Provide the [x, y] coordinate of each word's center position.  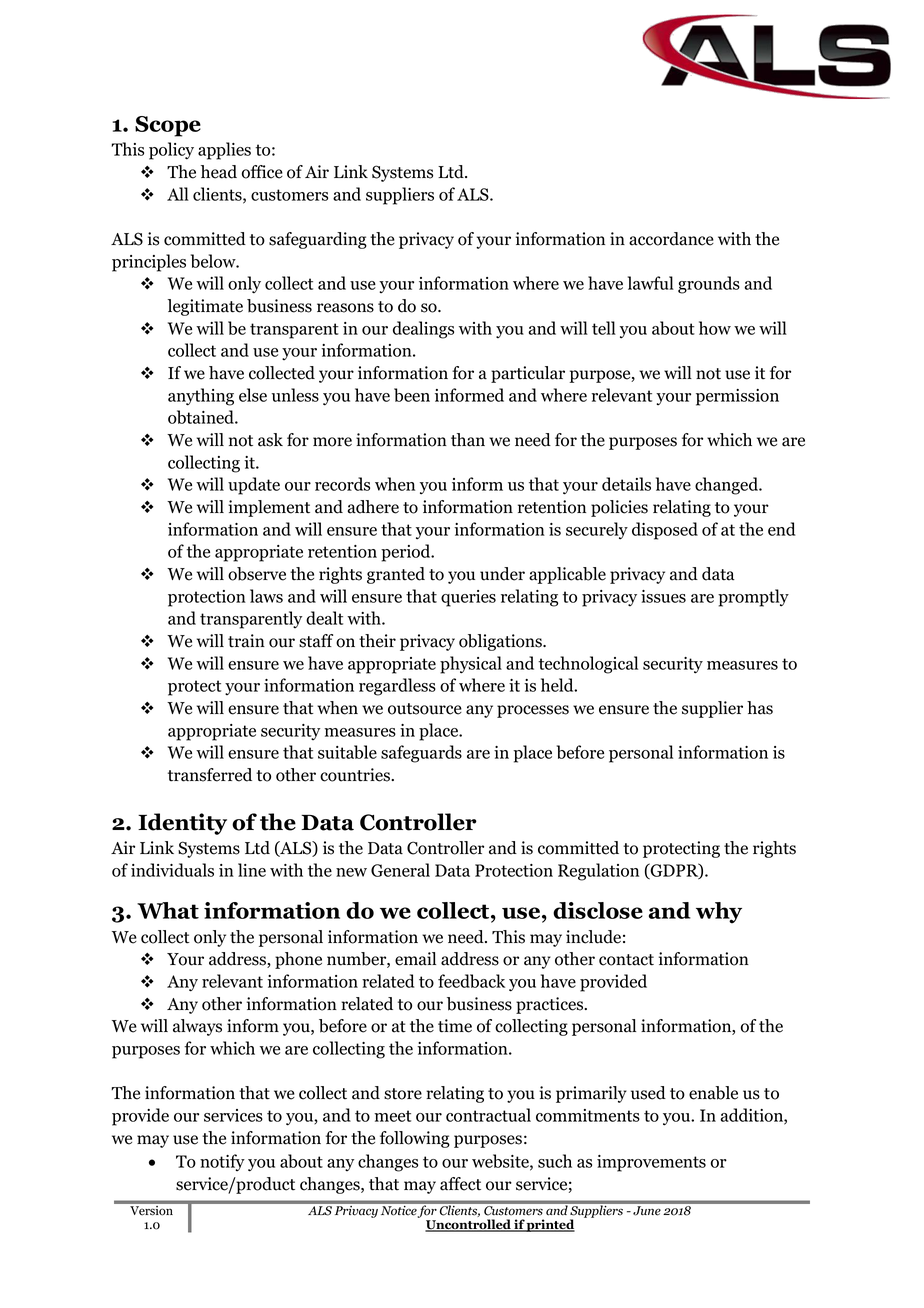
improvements [651, 1163]
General [400, 870]
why [719, 913]
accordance [671, 239]
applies [224, 151]
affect [460, 1184]
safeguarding [318, 240]
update [254, 486]
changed [728, 486]
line [252, 870]
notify [222, 1162]
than [468, 440]
